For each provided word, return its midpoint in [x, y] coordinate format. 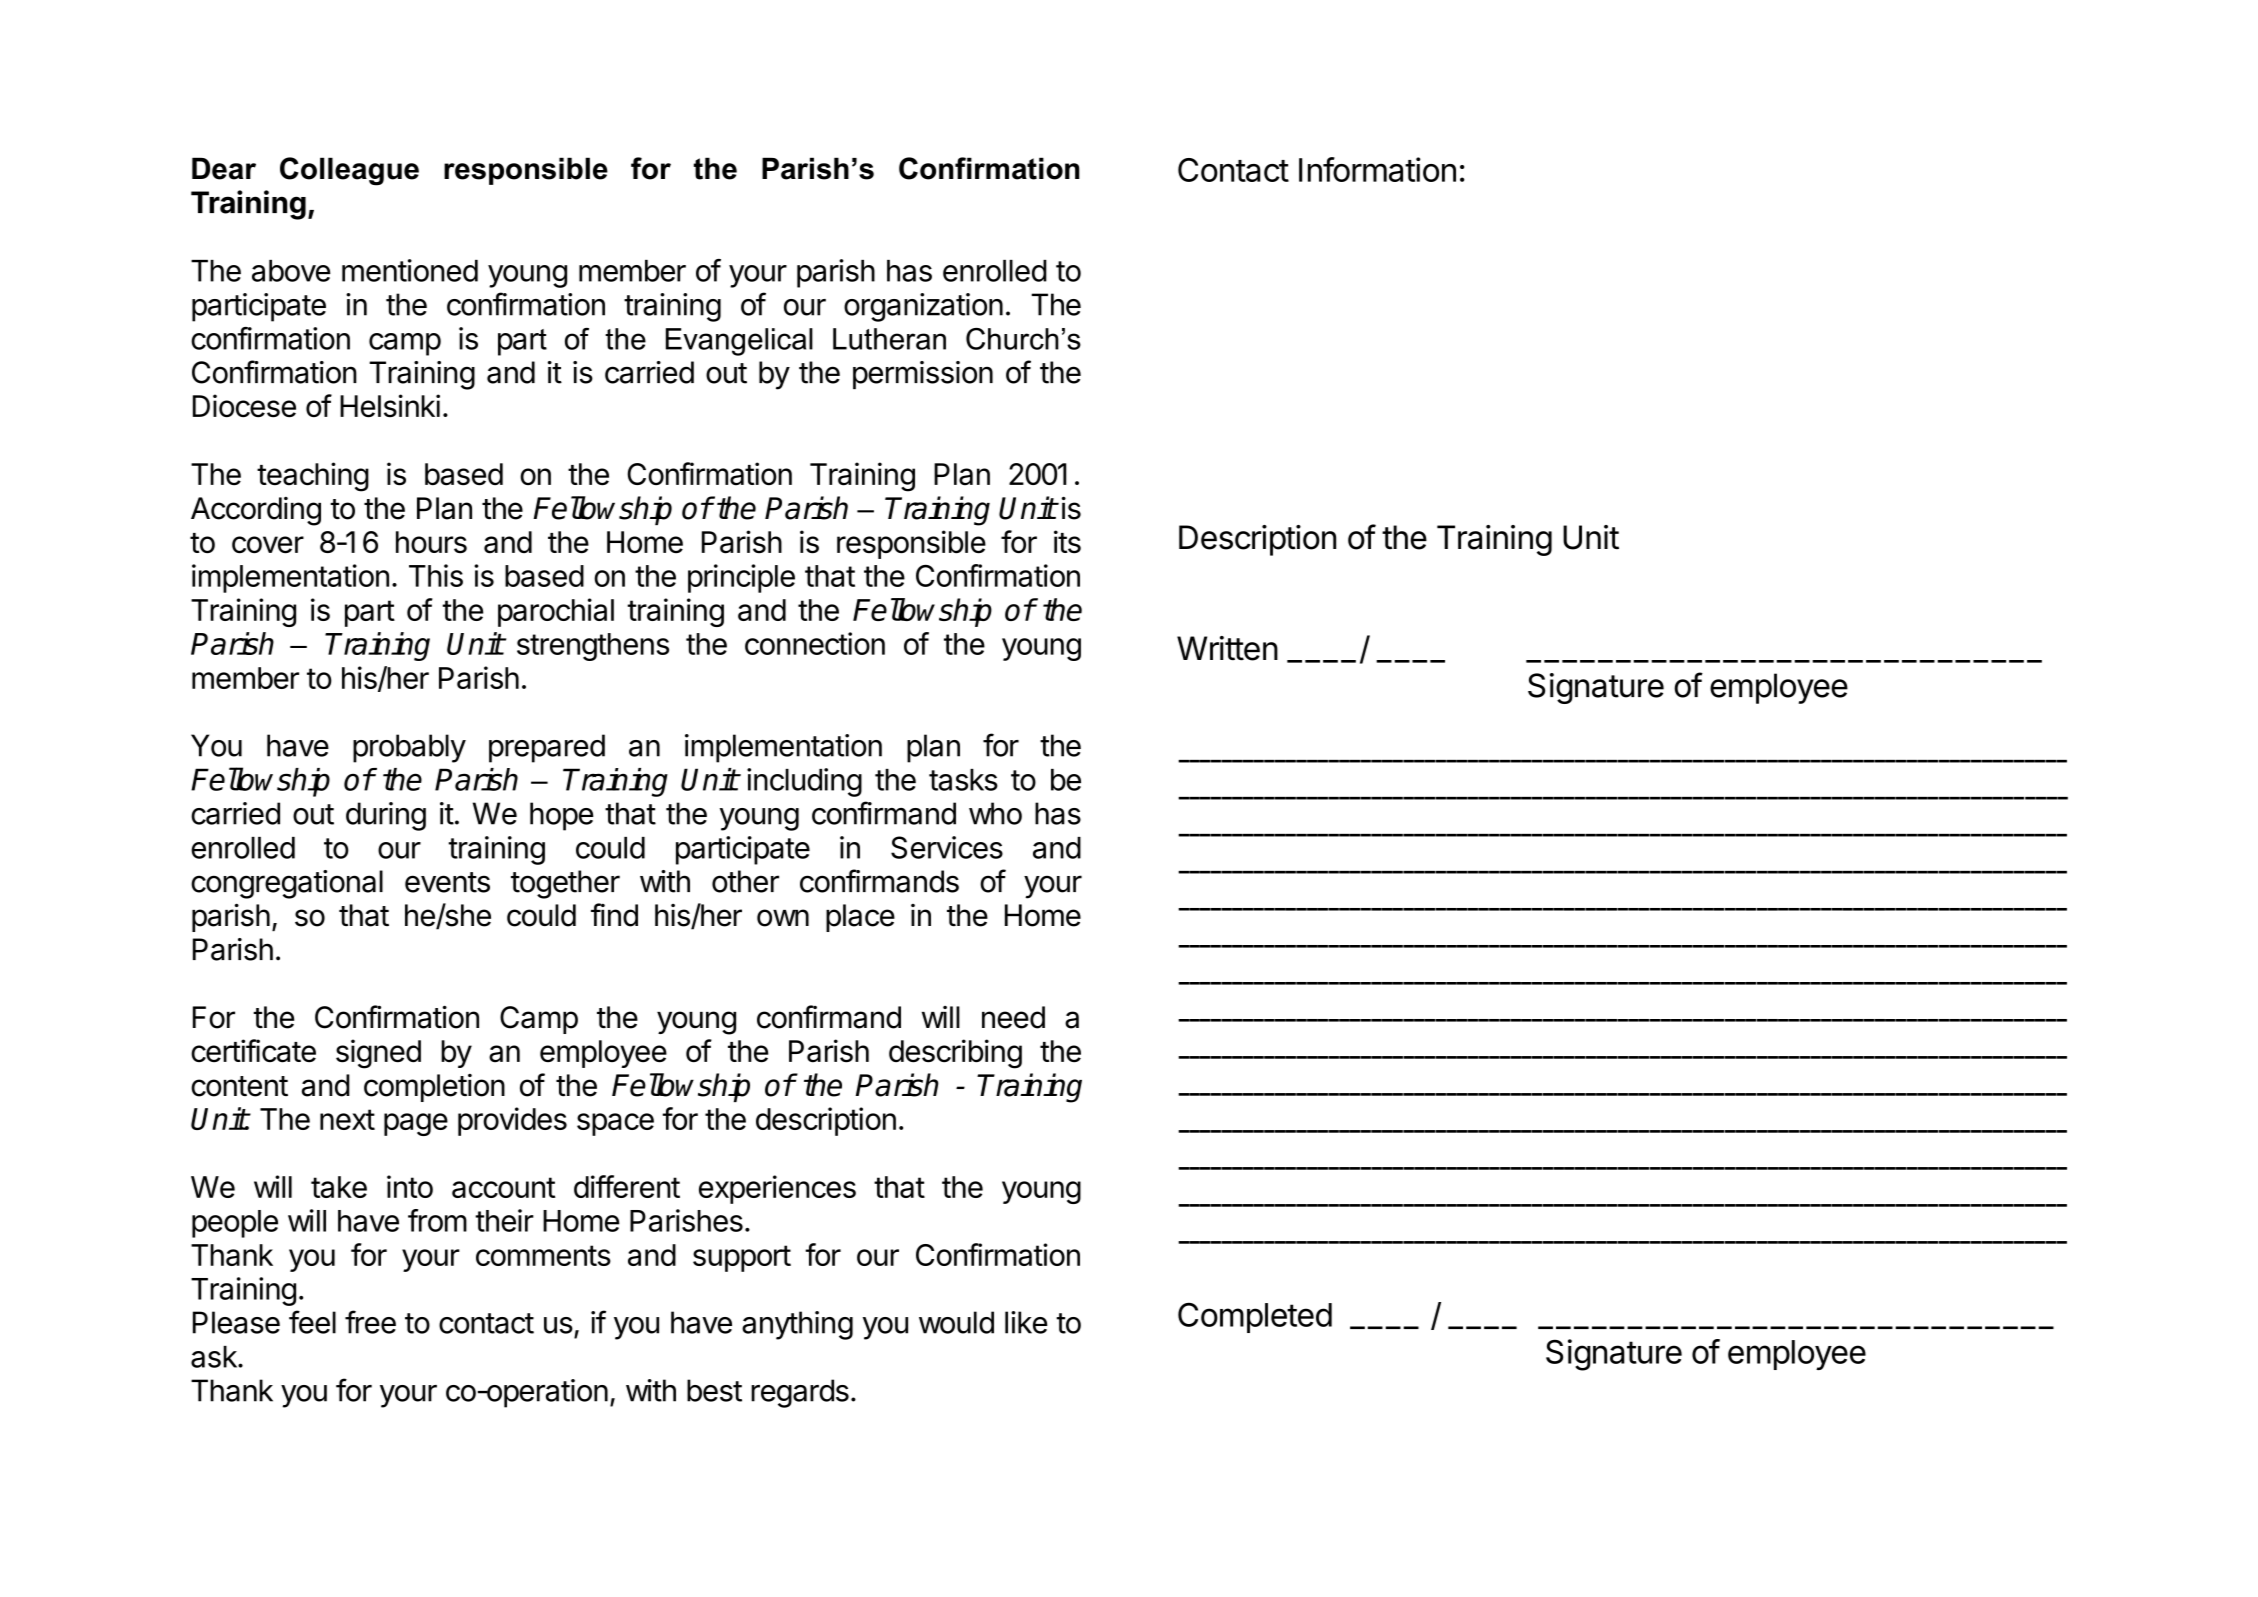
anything [797, 1325]
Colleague [349, 171]
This [436, 575]
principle [741, 578]
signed [378, 1054]
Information [1377, 169]
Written [1227, 648]
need [1013, 1017]
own [783, 918]
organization [923, 307]
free [370, 1322]
